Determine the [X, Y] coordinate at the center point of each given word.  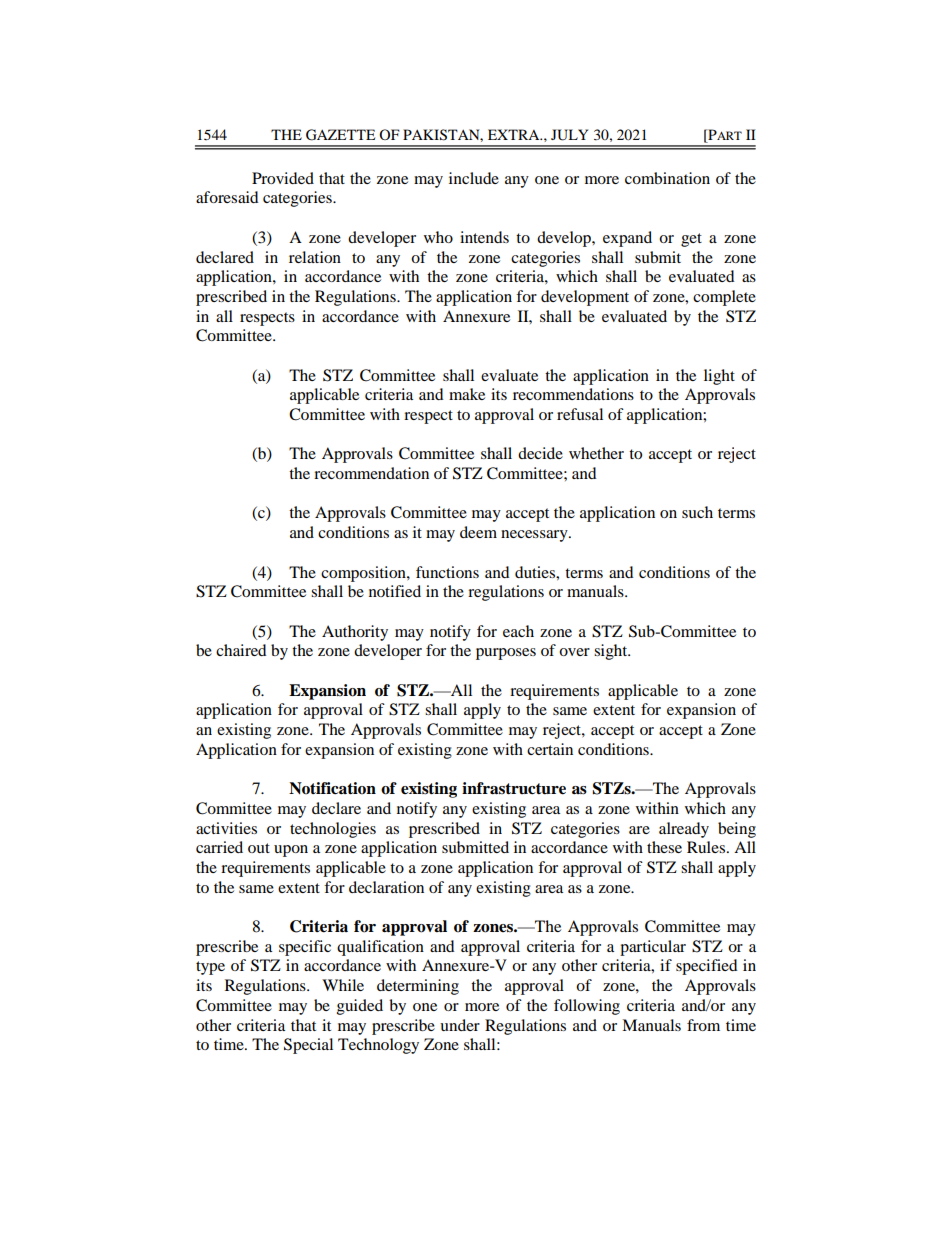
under [460, 1025]
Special [308, 1046]
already [684, 830]
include [474, 178]
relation [315, 257]
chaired [241, 650]
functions [447, 572]
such [697, 512]
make [467, 394]
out [259, 848]
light [719, 377]
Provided [283, 178]
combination [667, 178]
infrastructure [514, 788]
